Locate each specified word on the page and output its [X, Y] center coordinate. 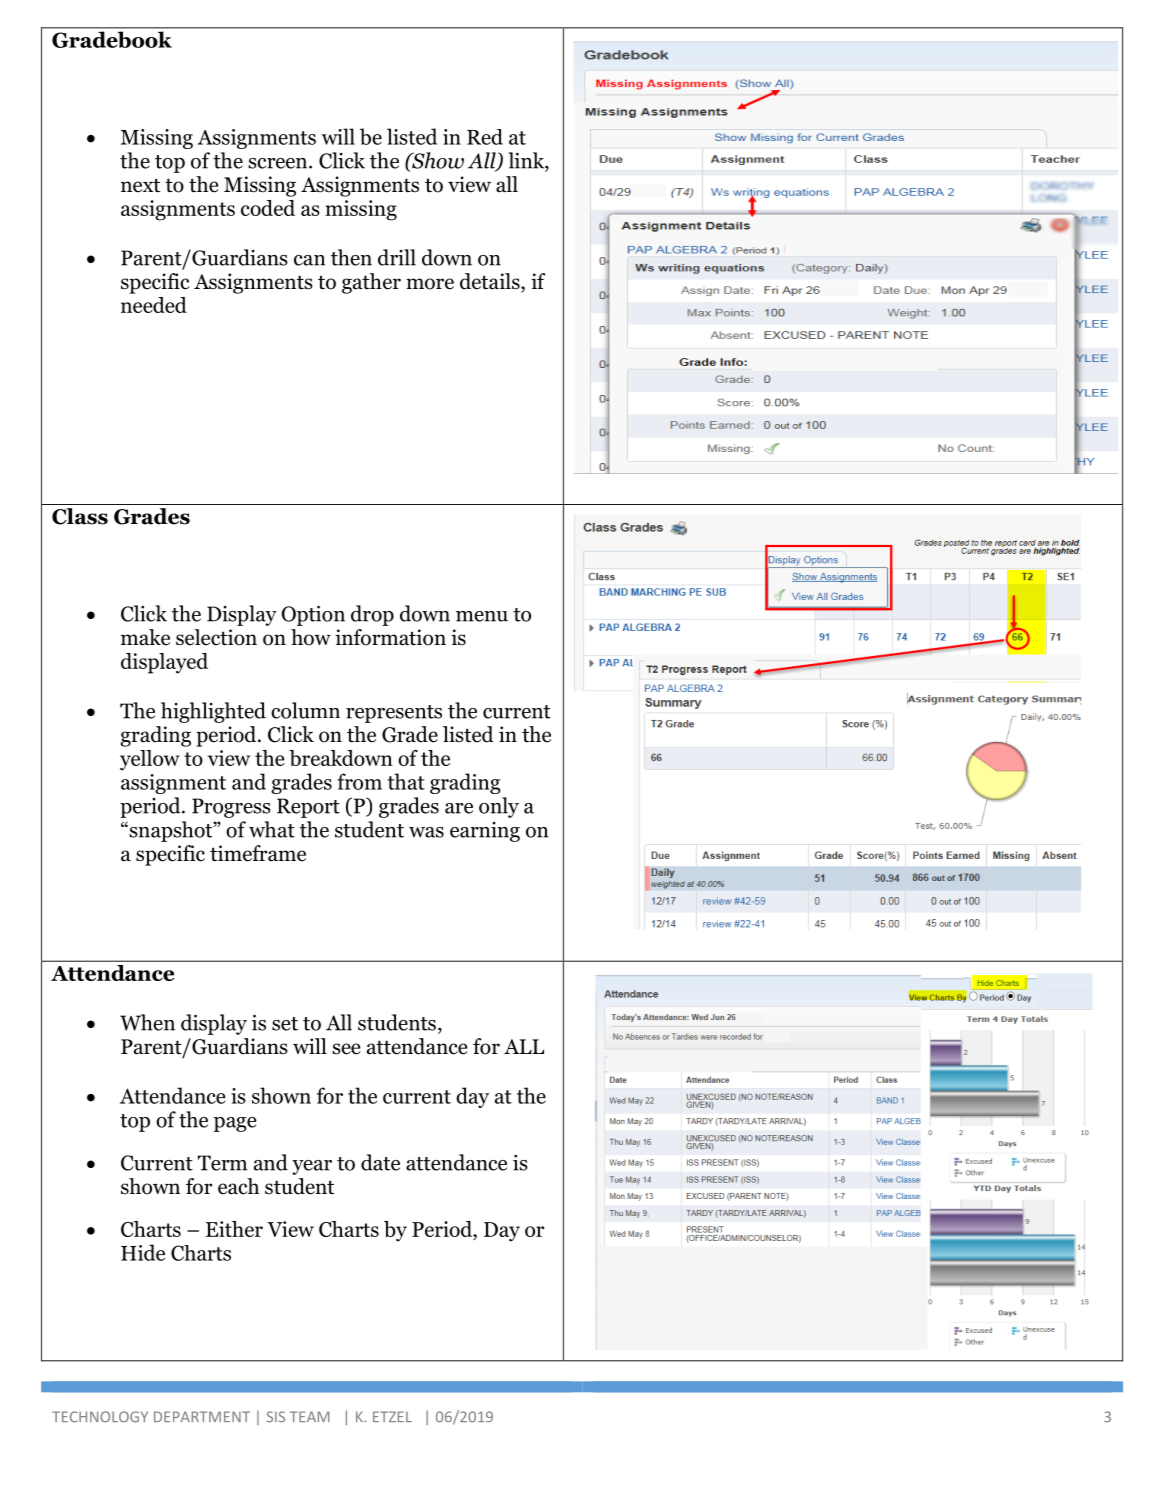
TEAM [309, 1416]
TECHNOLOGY [100, 1417]
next [140, 185]
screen [279, 163]
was [426, 832]
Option [313, 615]
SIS [276, 1416]
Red [485, 137]
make [145, 637]
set [285, 1024]
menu [482, 616]
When [147, 1022]
